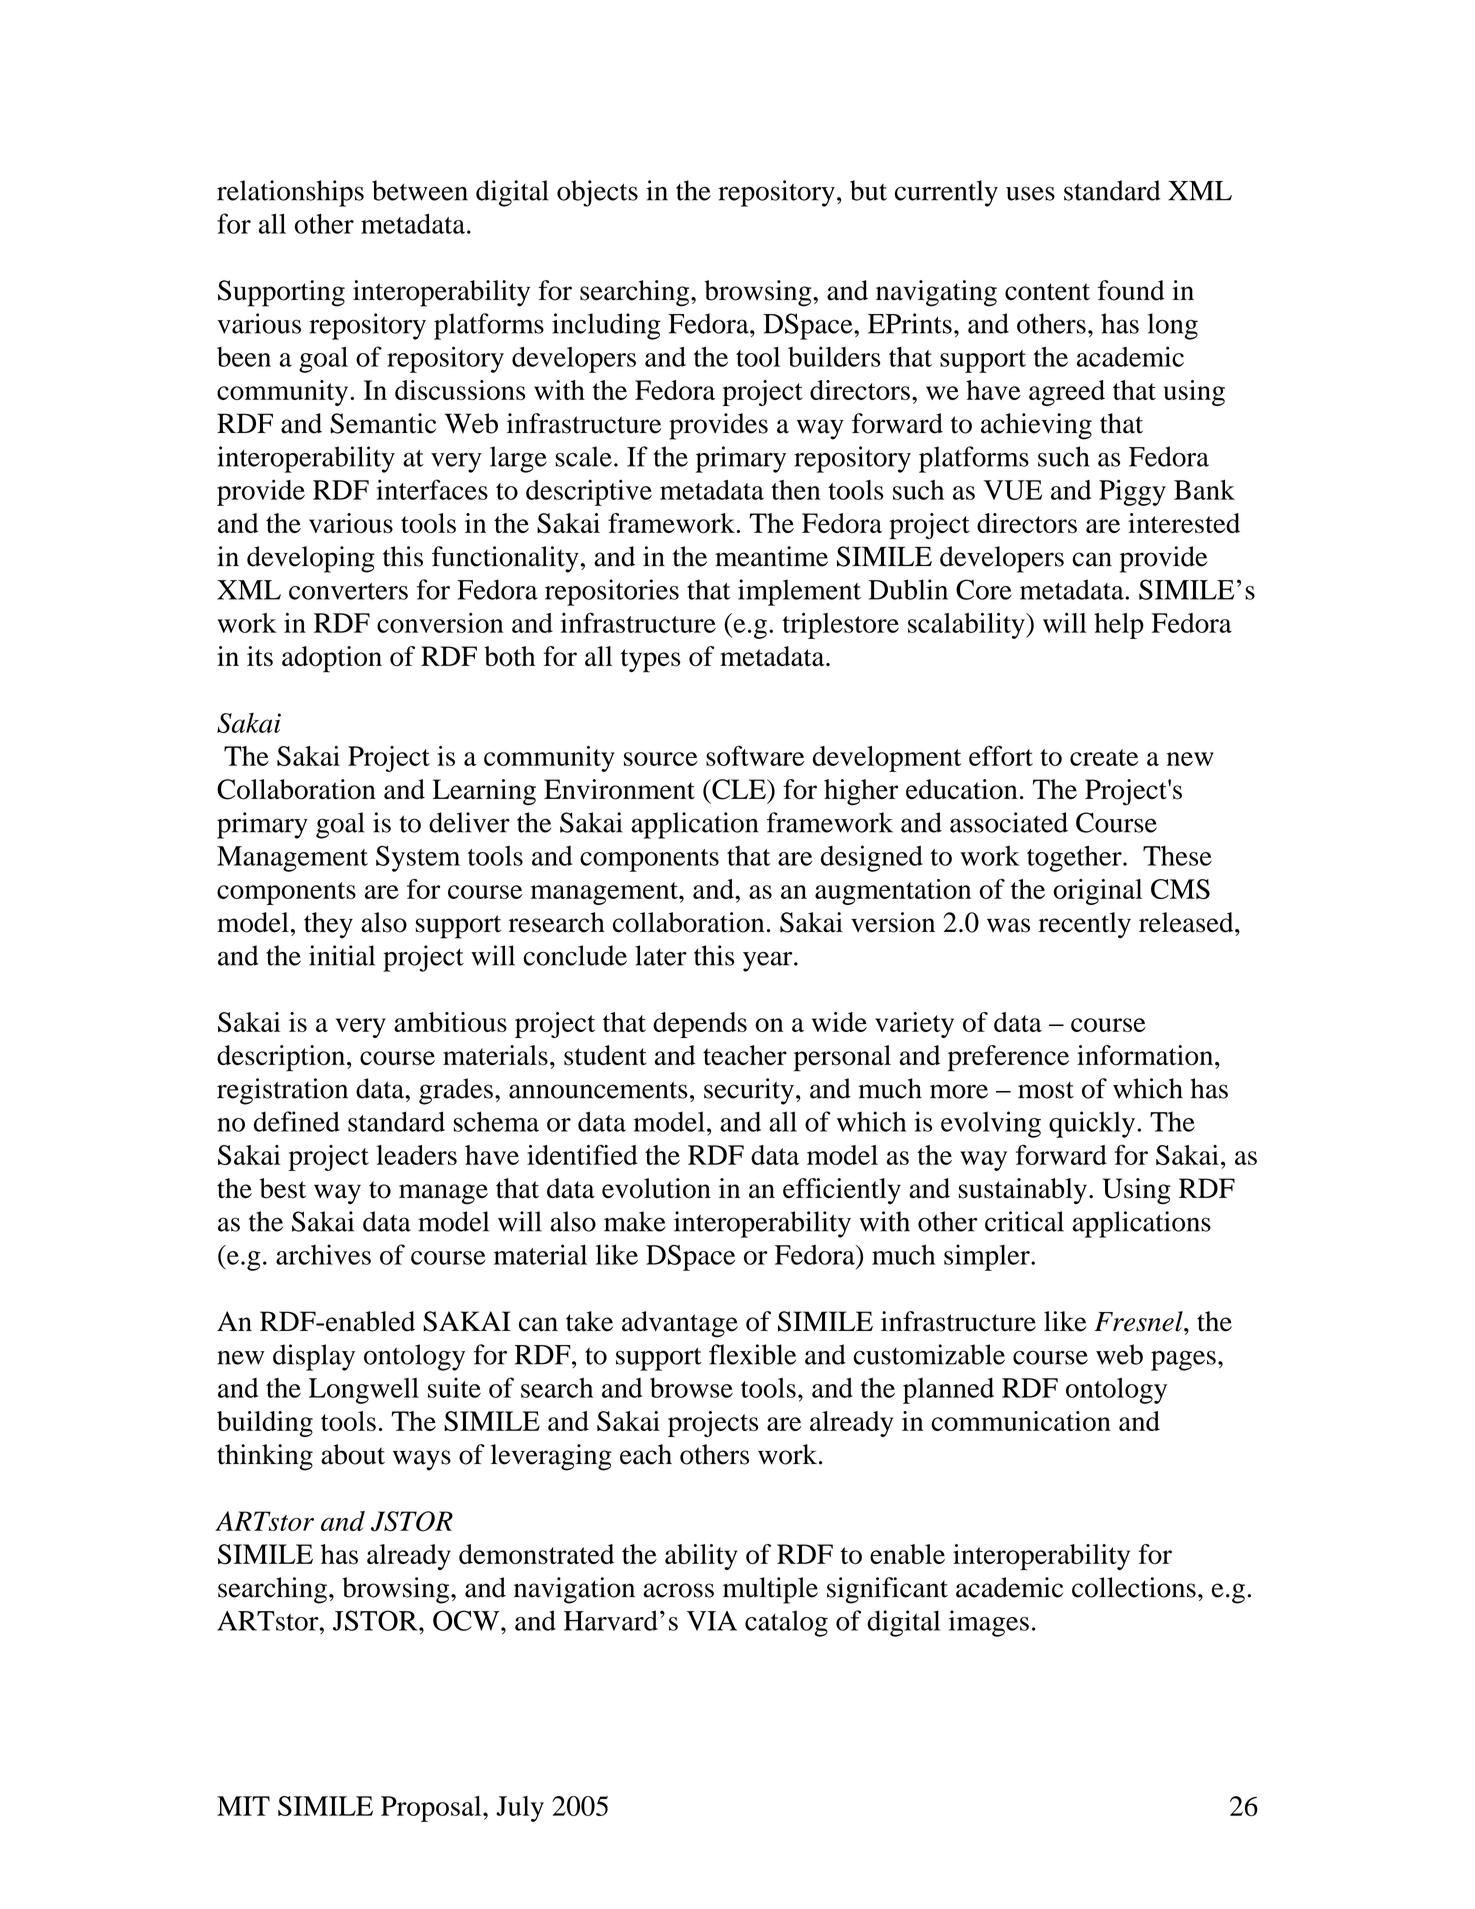  Describe the element at coordinates (711, 1621) in the screenshot. I see `VIA` at that location.
